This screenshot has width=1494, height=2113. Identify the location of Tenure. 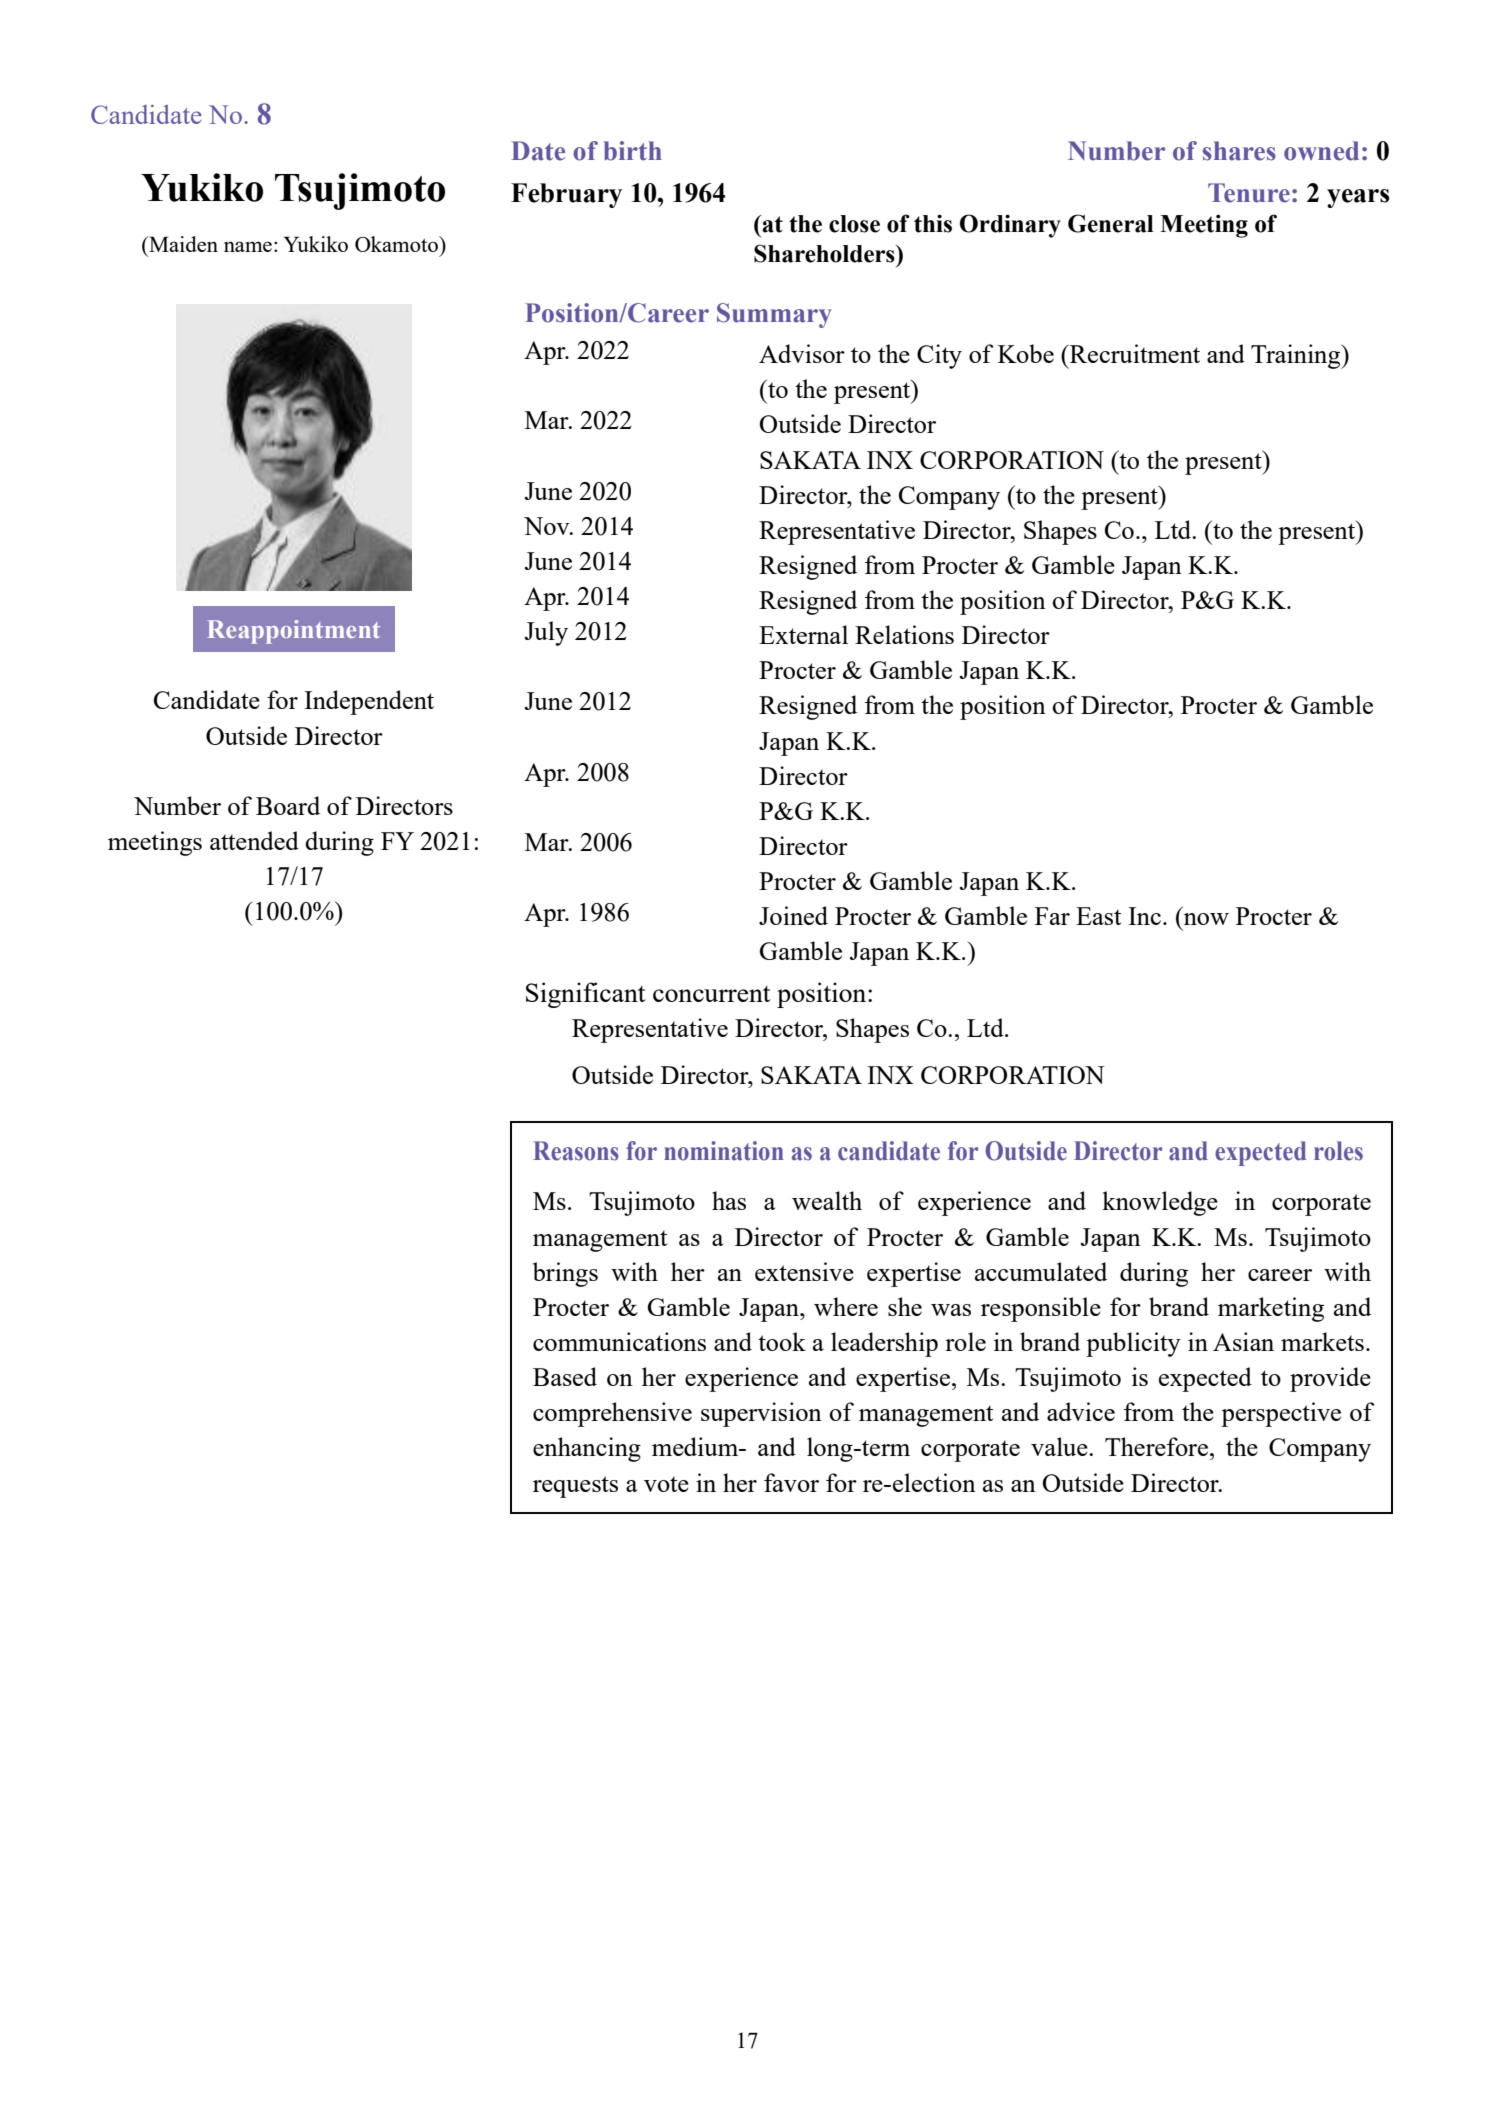
(1249, 193).
